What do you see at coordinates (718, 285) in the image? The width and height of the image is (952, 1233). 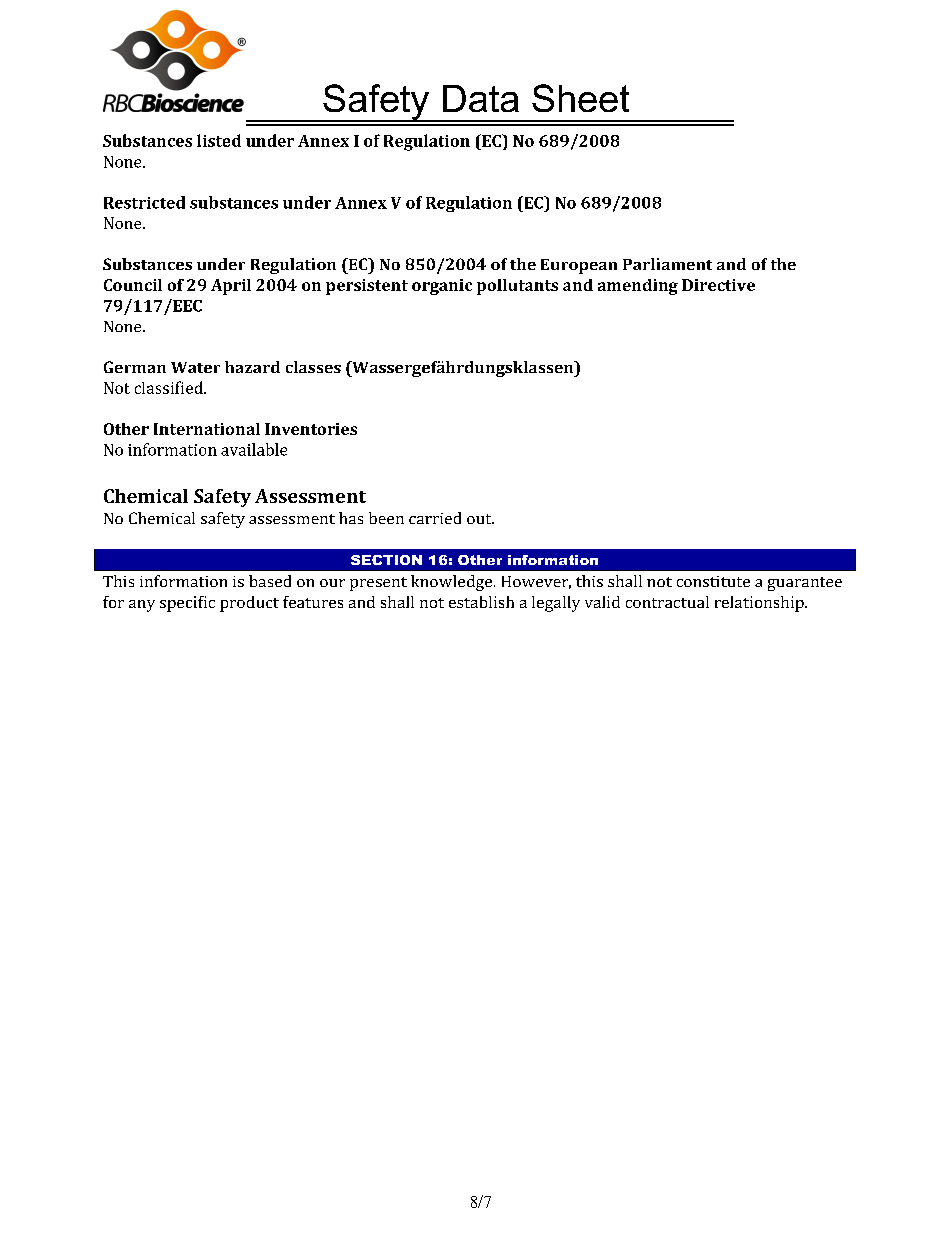 I see `Directive` at bounding box center [718, 285].
